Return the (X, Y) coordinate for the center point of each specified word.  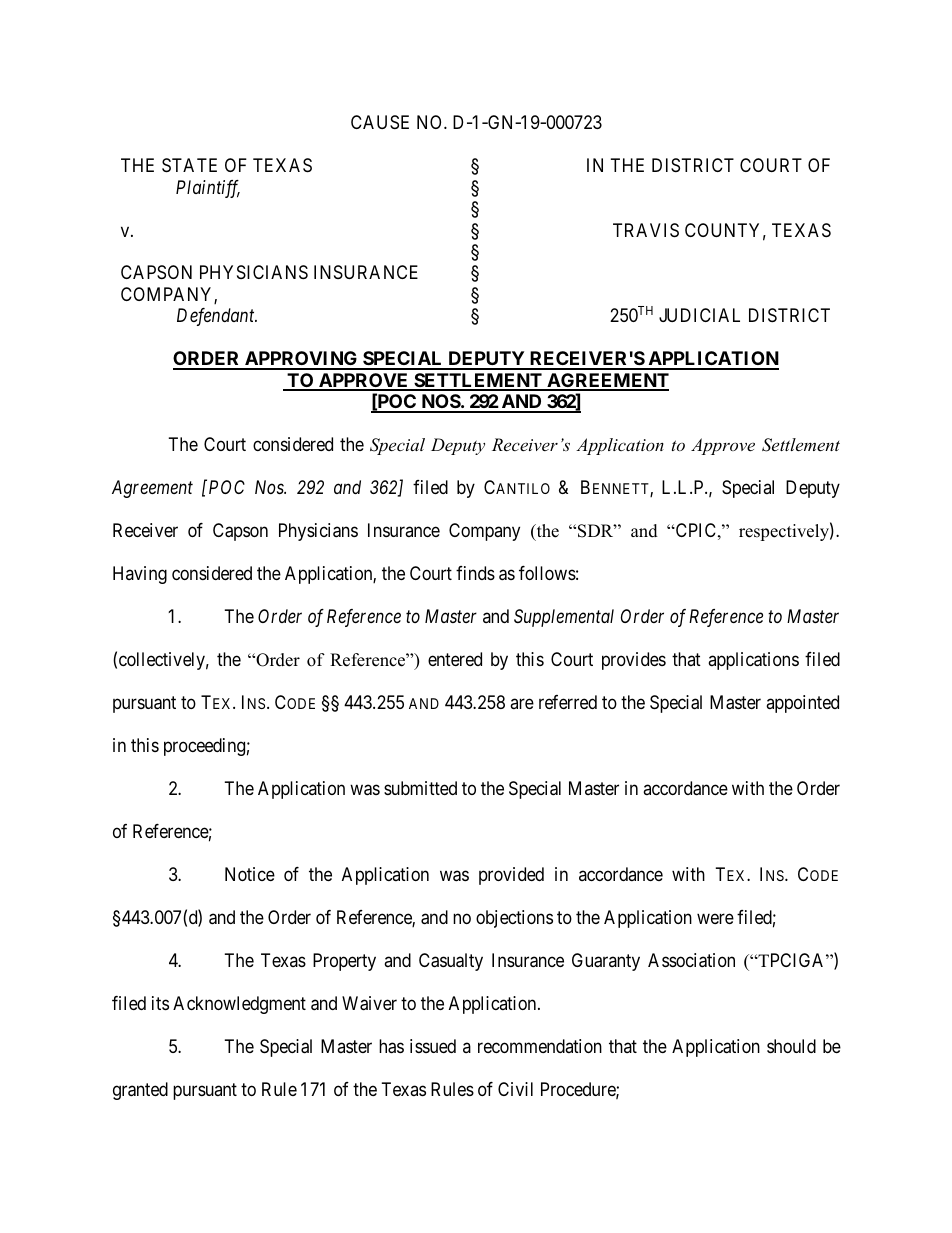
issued (433, 1046)
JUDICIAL (699, 315)
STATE (189, 165)
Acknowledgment (239, 1005)
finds (475, 573)
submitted (420, 788)
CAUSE (380, 122)
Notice (250, 874)
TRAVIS (646, 230)
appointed (802, 704)
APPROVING (301, 360)
